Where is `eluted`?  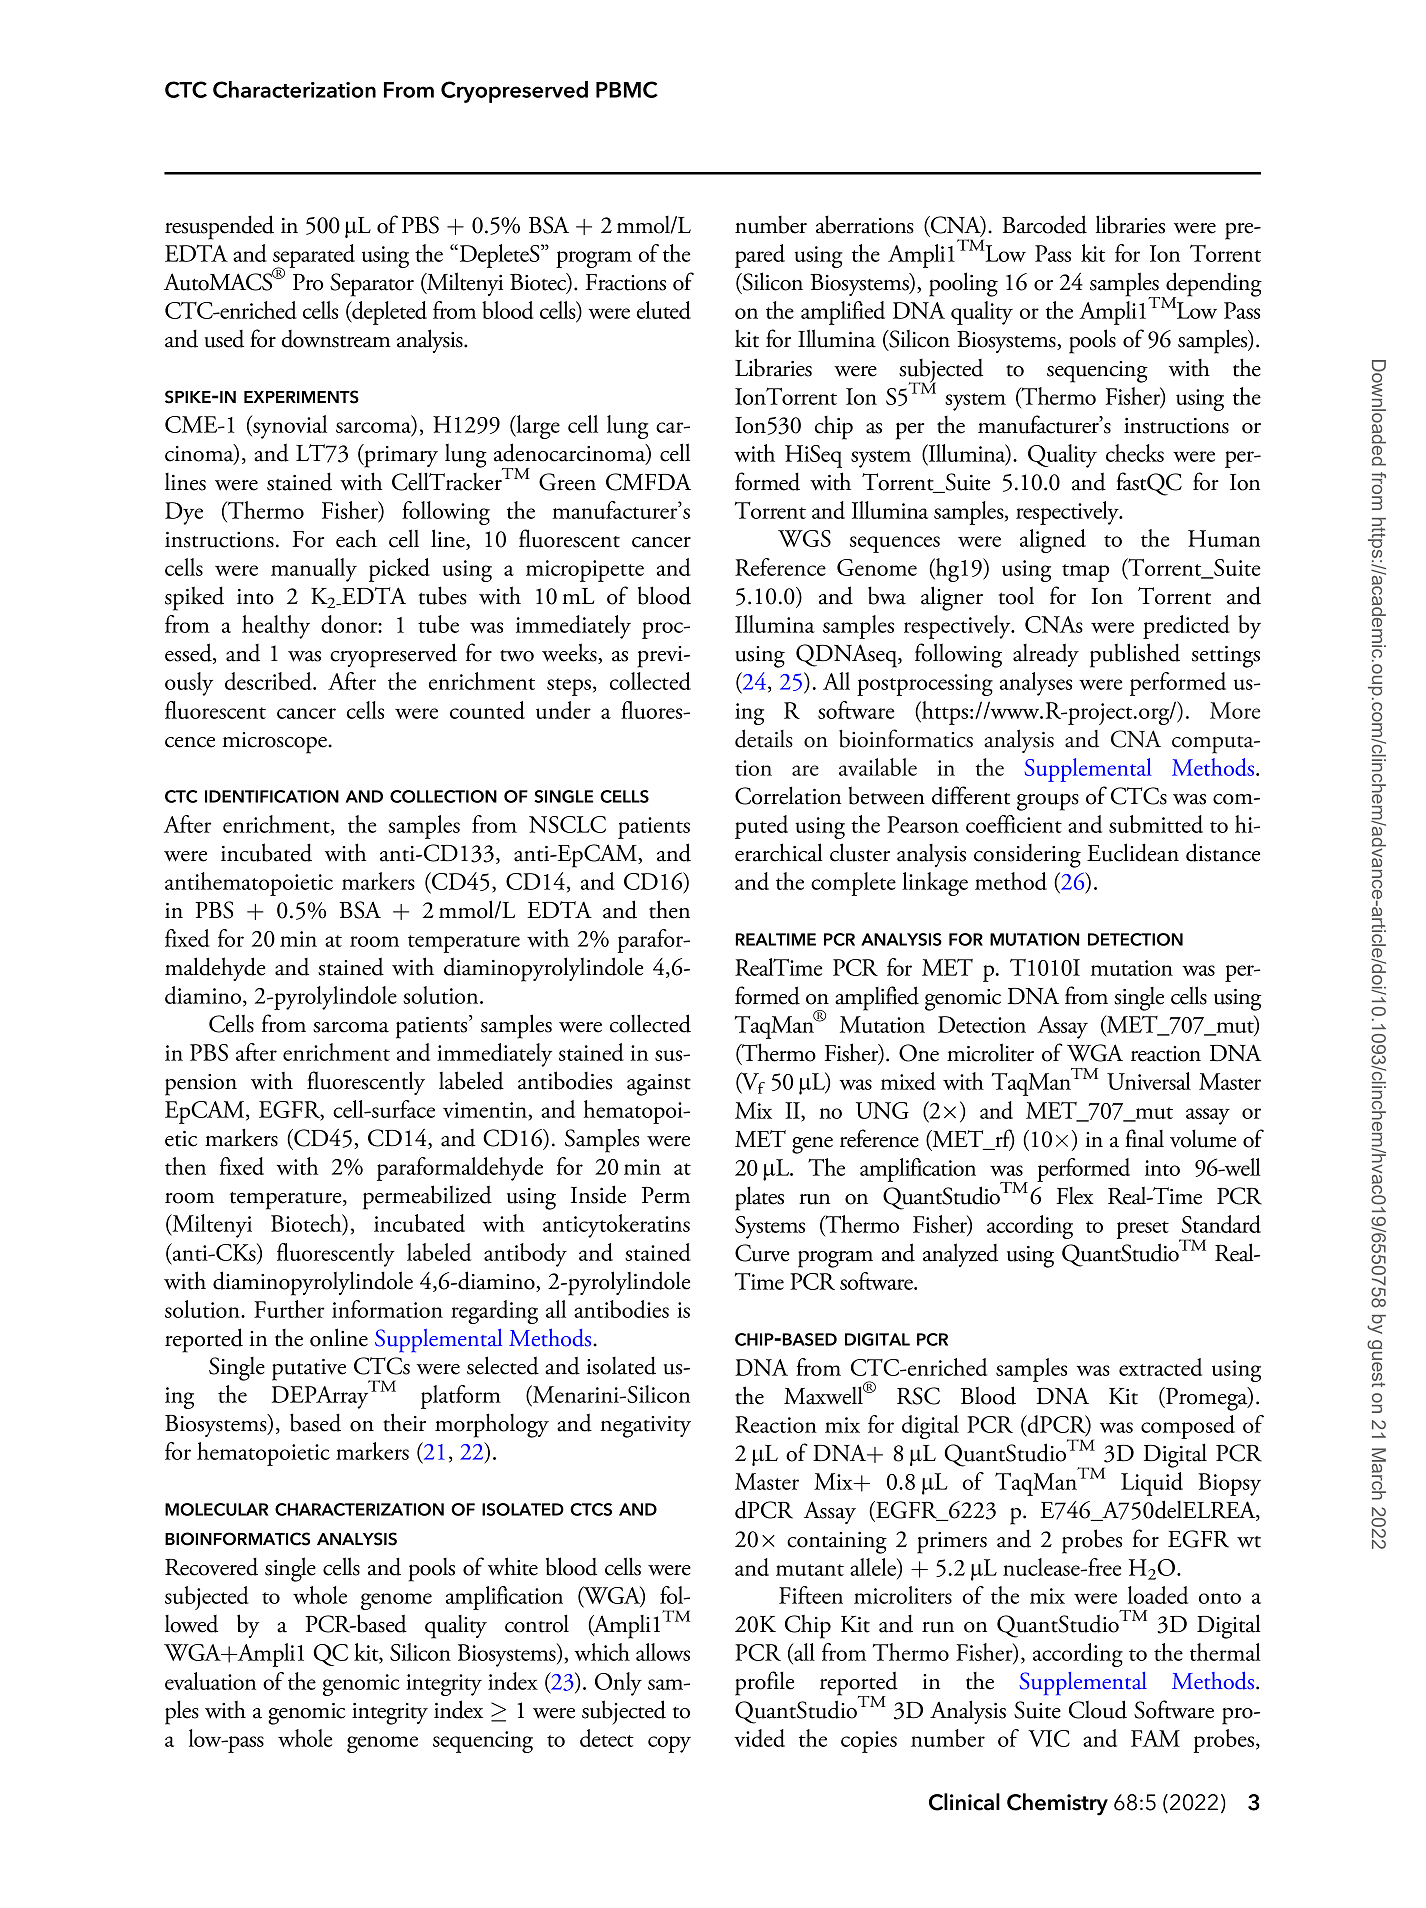 eluted is located at coordinates (664, 310).
